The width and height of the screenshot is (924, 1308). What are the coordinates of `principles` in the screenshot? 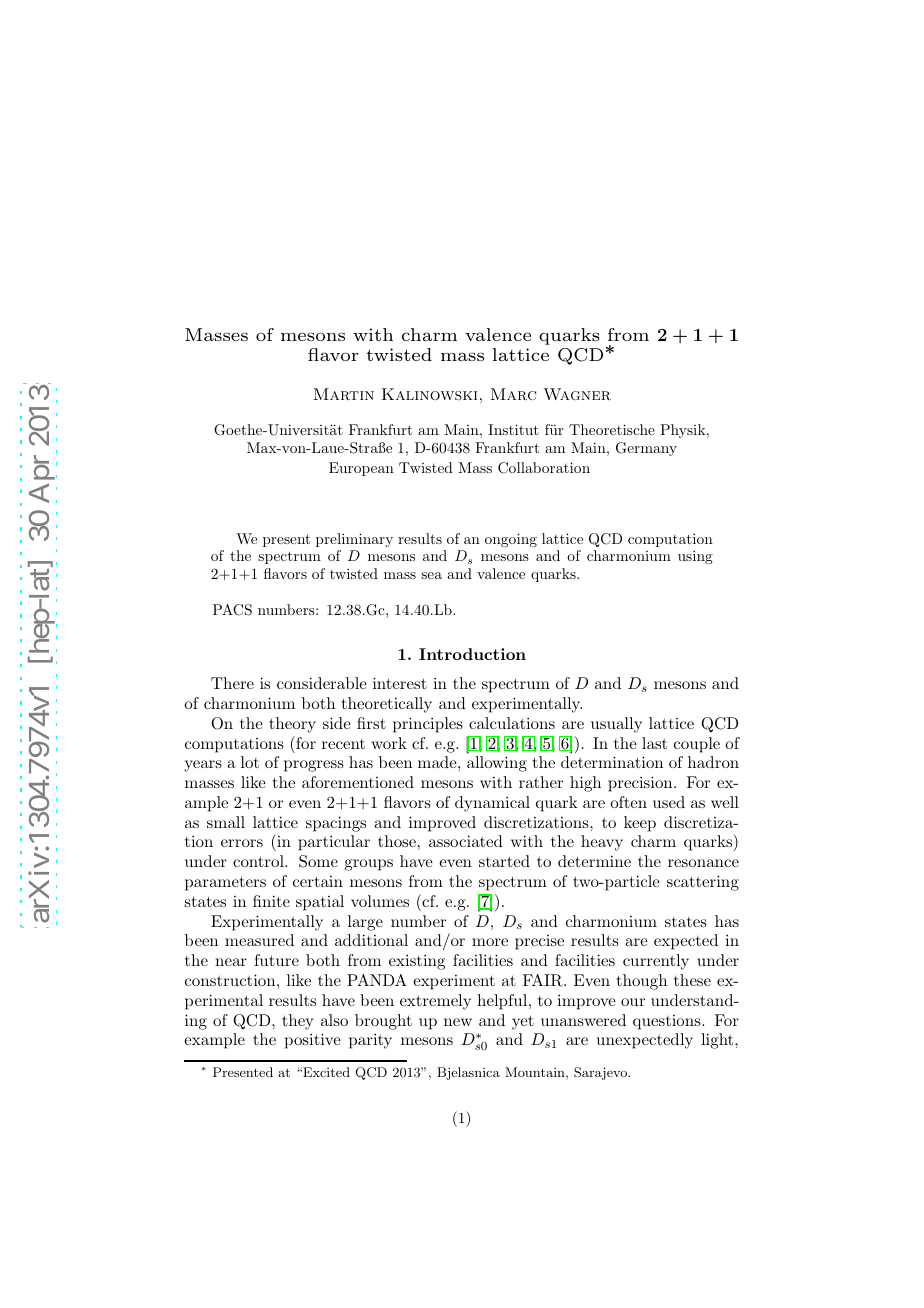 It's located at (428, 725).
